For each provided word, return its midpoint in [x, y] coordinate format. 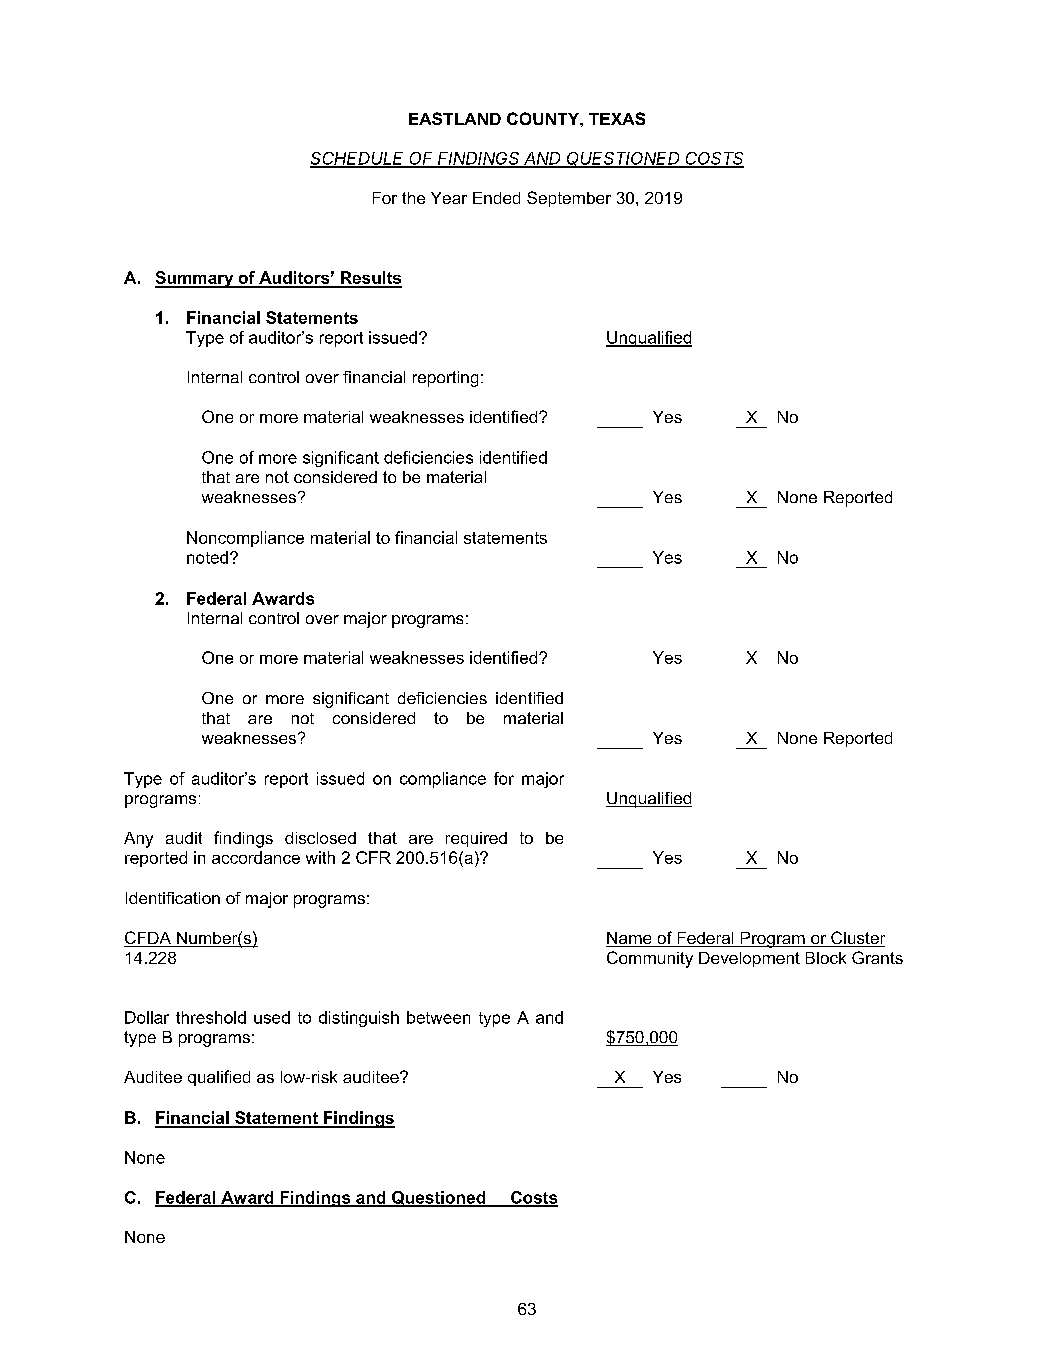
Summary [195, 279]
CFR [373, 857]
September [569, 199]
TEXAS [617, 118]
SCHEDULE [359, 159]
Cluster [857, 939]
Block [826, 958]
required [476, 839]
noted [207, 557]
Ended [496, 198]
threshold [211, 1017]
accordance [256, 857]
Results [370, 279]
